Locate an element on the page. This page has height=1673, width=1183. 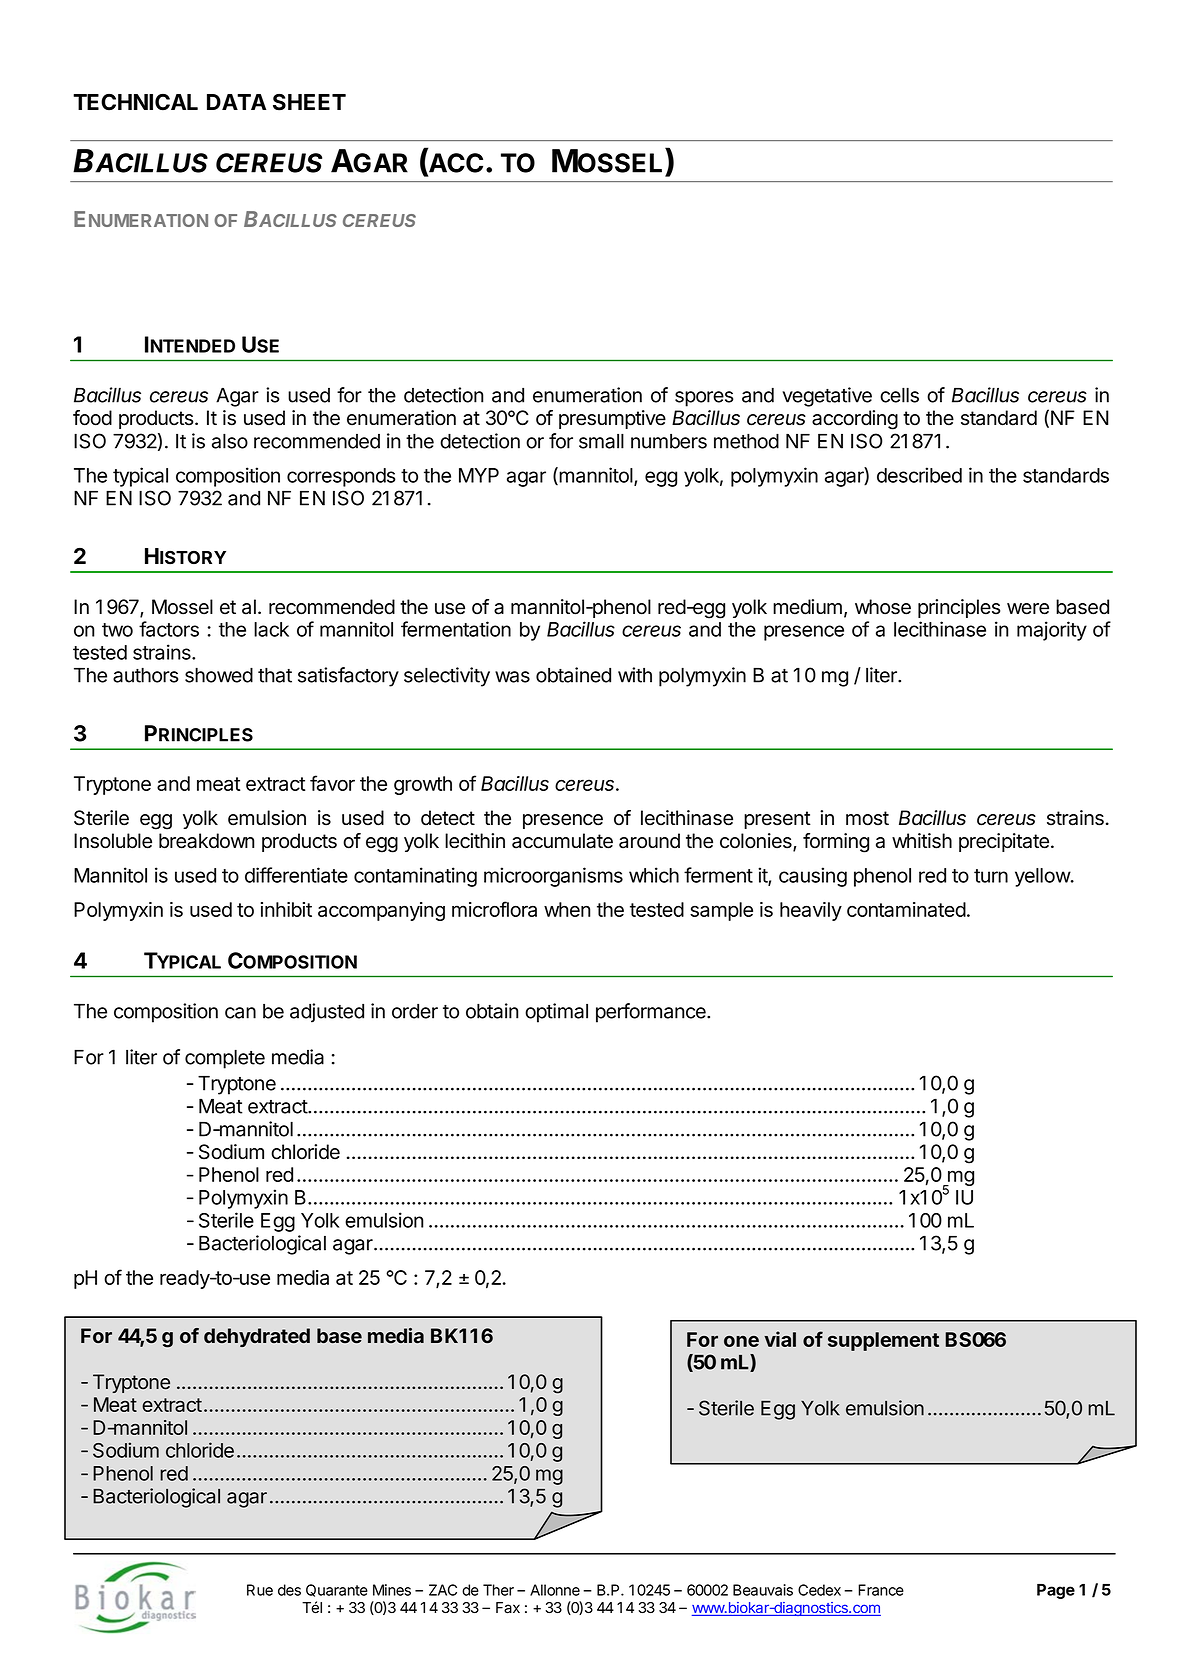
small is located at coordinates (601, 441).
